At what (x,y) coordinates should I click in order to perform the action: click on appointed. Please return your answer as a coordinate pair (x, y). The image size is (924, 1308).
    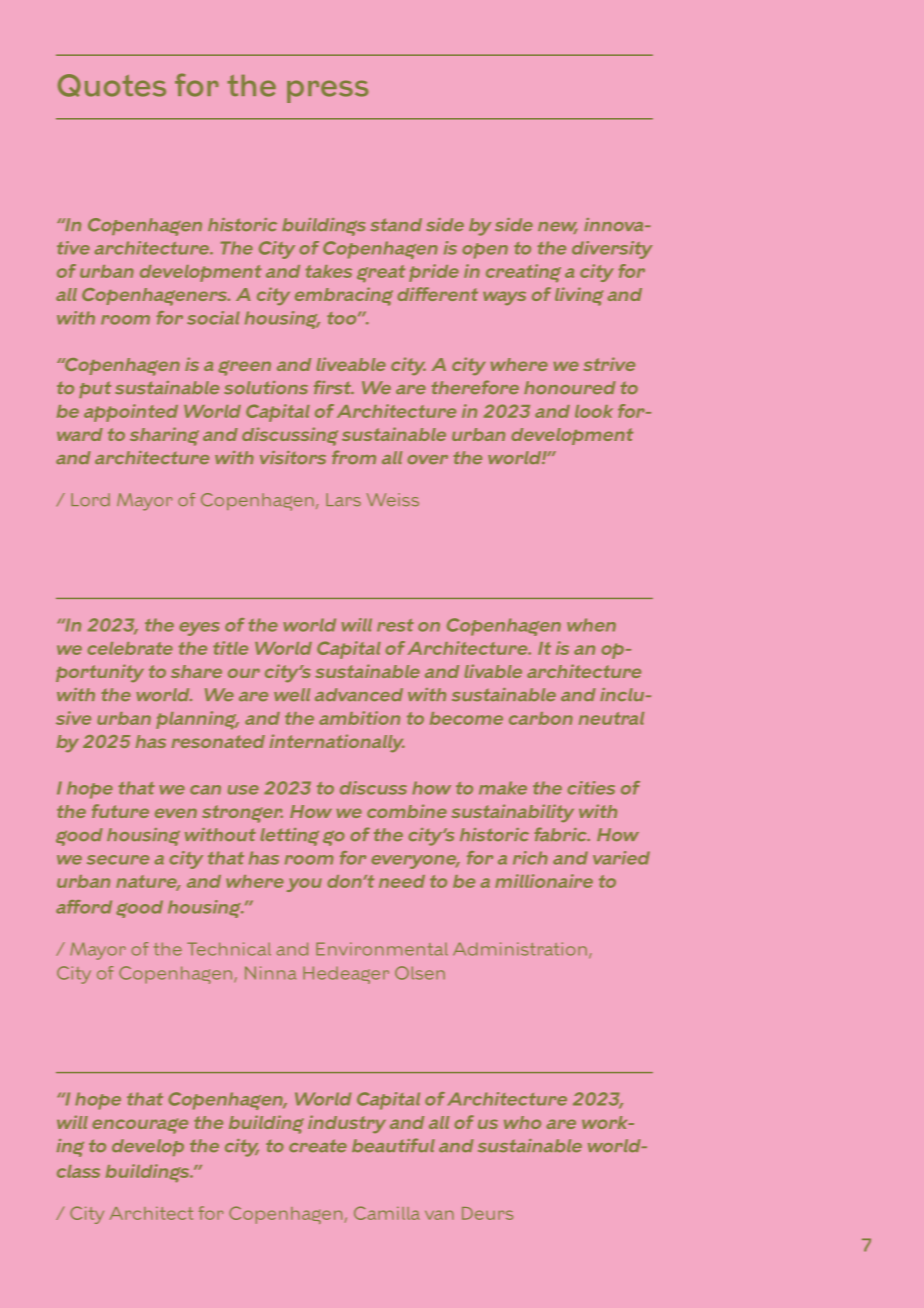
    Looking at the image, I should click on (131, 413).
